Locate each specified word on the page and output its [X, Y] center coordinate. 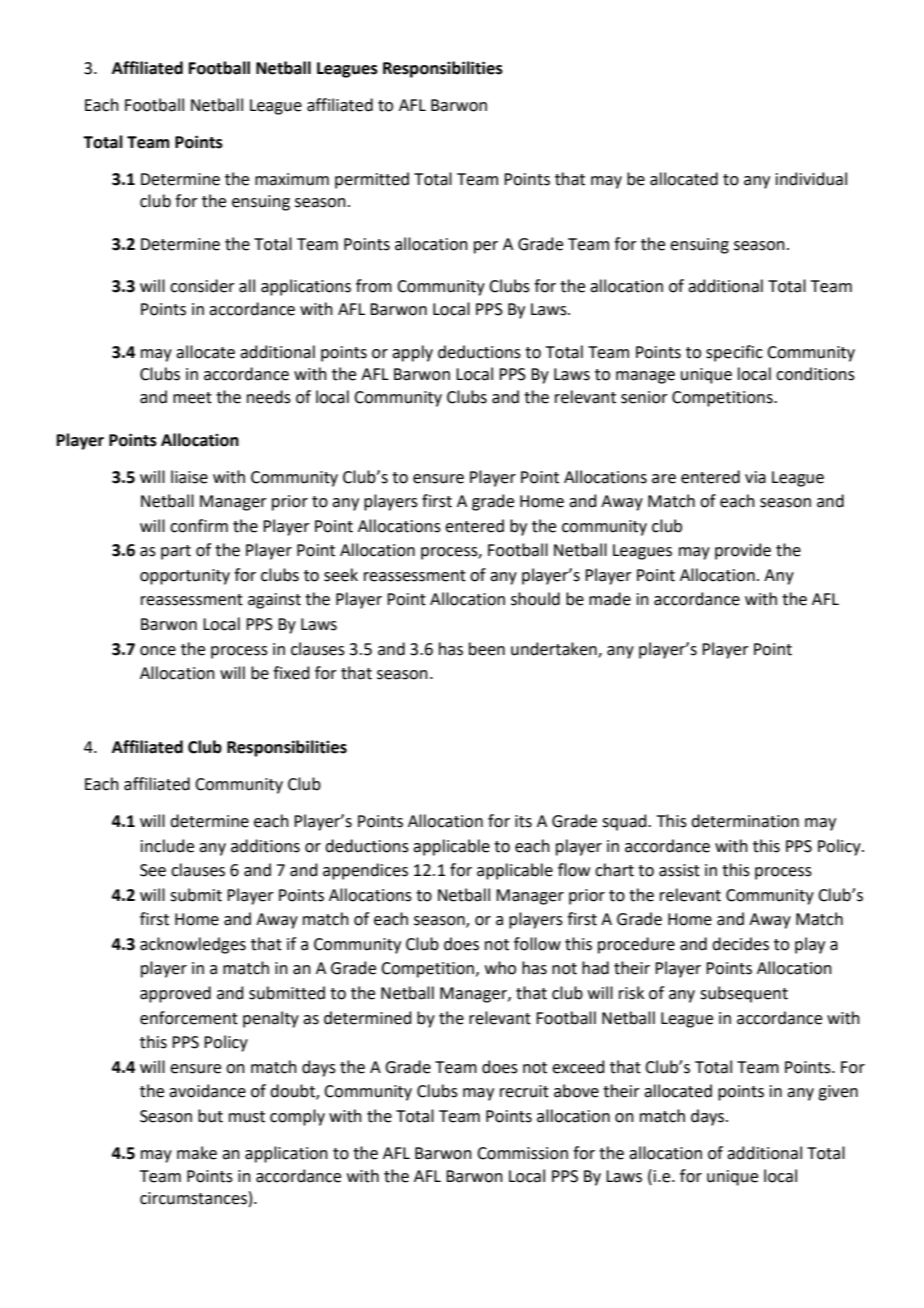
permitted [372, 180]
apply [412, 353]
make [197, 1153]
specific [734, 353]
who [500, 968]
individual [811, 179]
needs [269, 397]
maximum [292, 179]
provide [743, 551]
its [523, 821]
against [274, 601]
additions [265, 846]
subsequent [744, 994]
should [535, 599]
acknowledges [193, 945]
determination [745, 821]
